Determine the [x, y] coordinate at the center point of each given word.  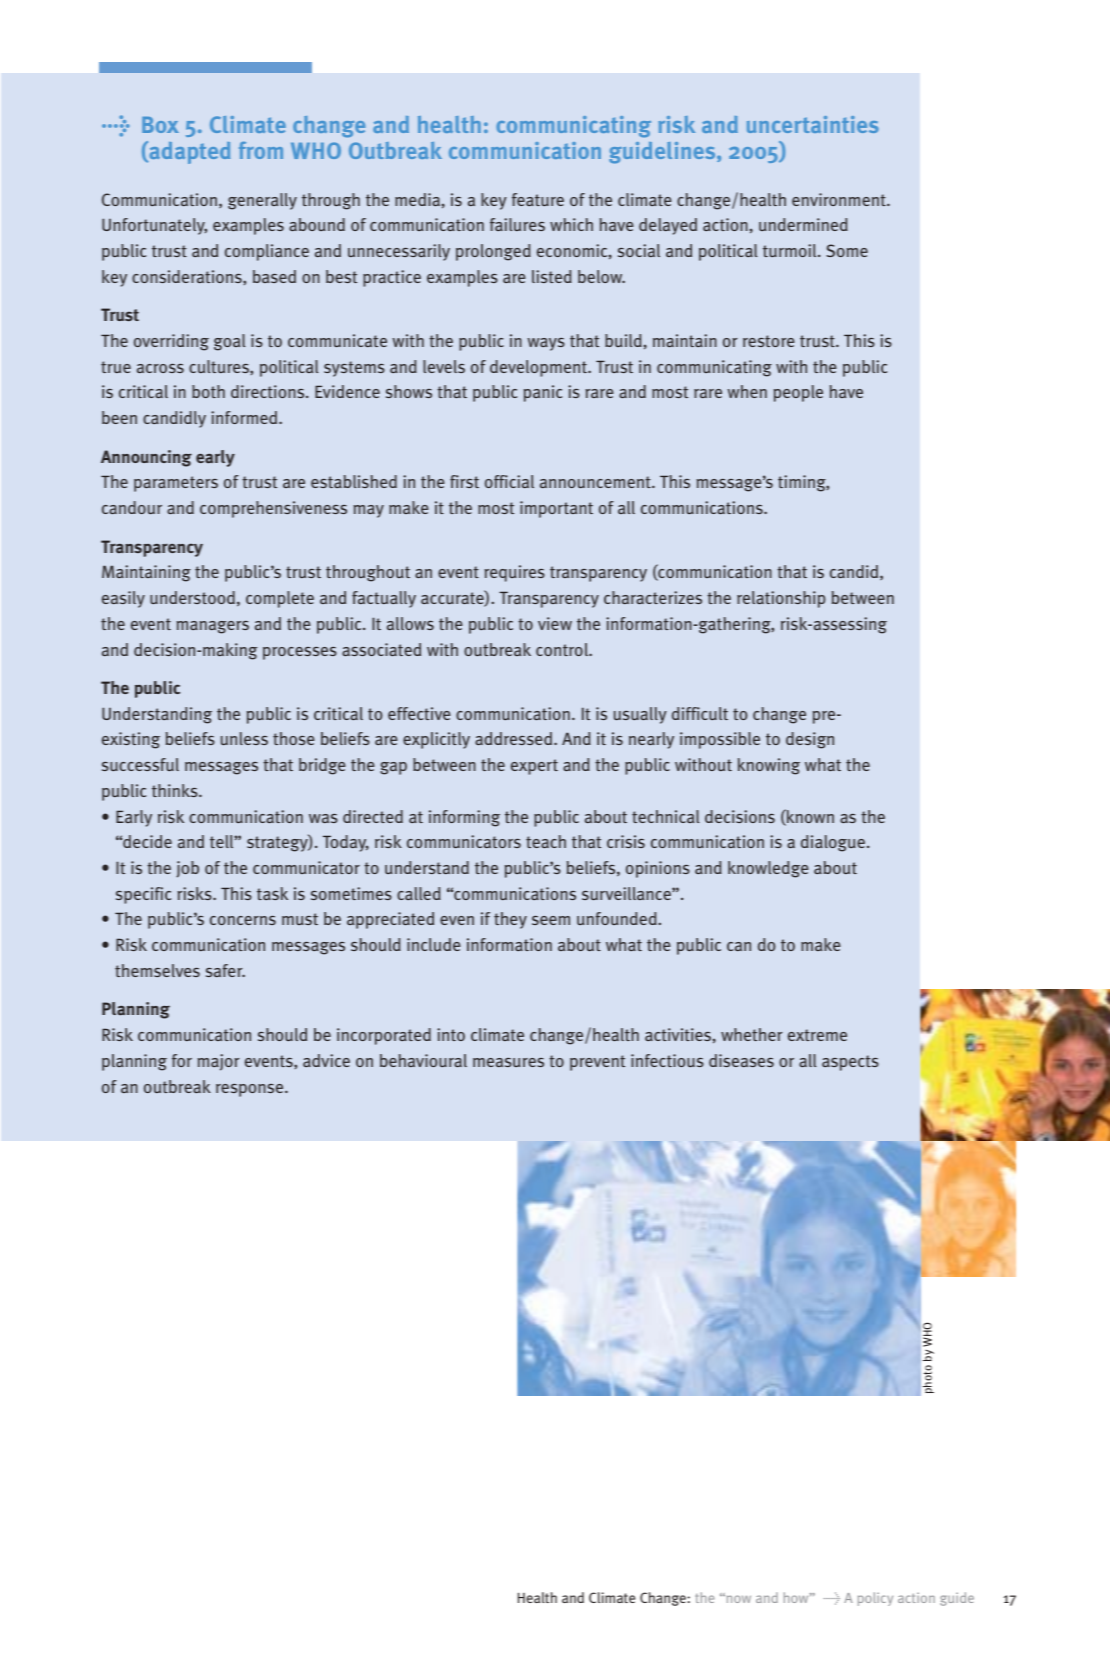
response [251, 1090]
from [261, 150]
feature [538, 199]
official [509, 481]
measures [508, 1062]
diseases [741, 1060]
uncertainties [813, 124]
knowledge [768, 869]
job [187, 869]
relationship [781, 599]
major [218, 1062]
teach [546, 841]
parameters [176, 484]
